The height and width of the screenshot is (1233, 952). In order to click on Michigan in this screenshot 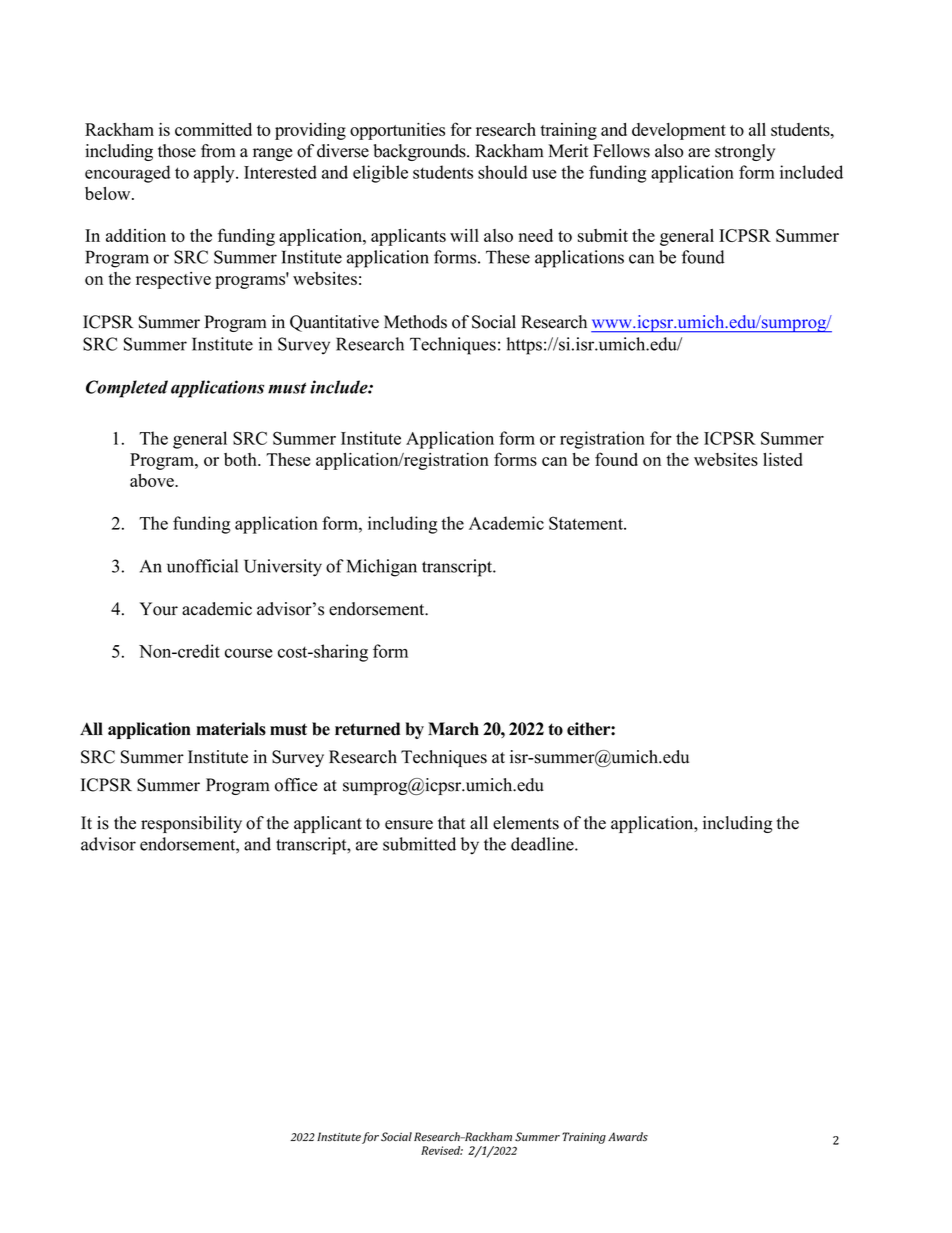, I will do `click(382, 568)`.
